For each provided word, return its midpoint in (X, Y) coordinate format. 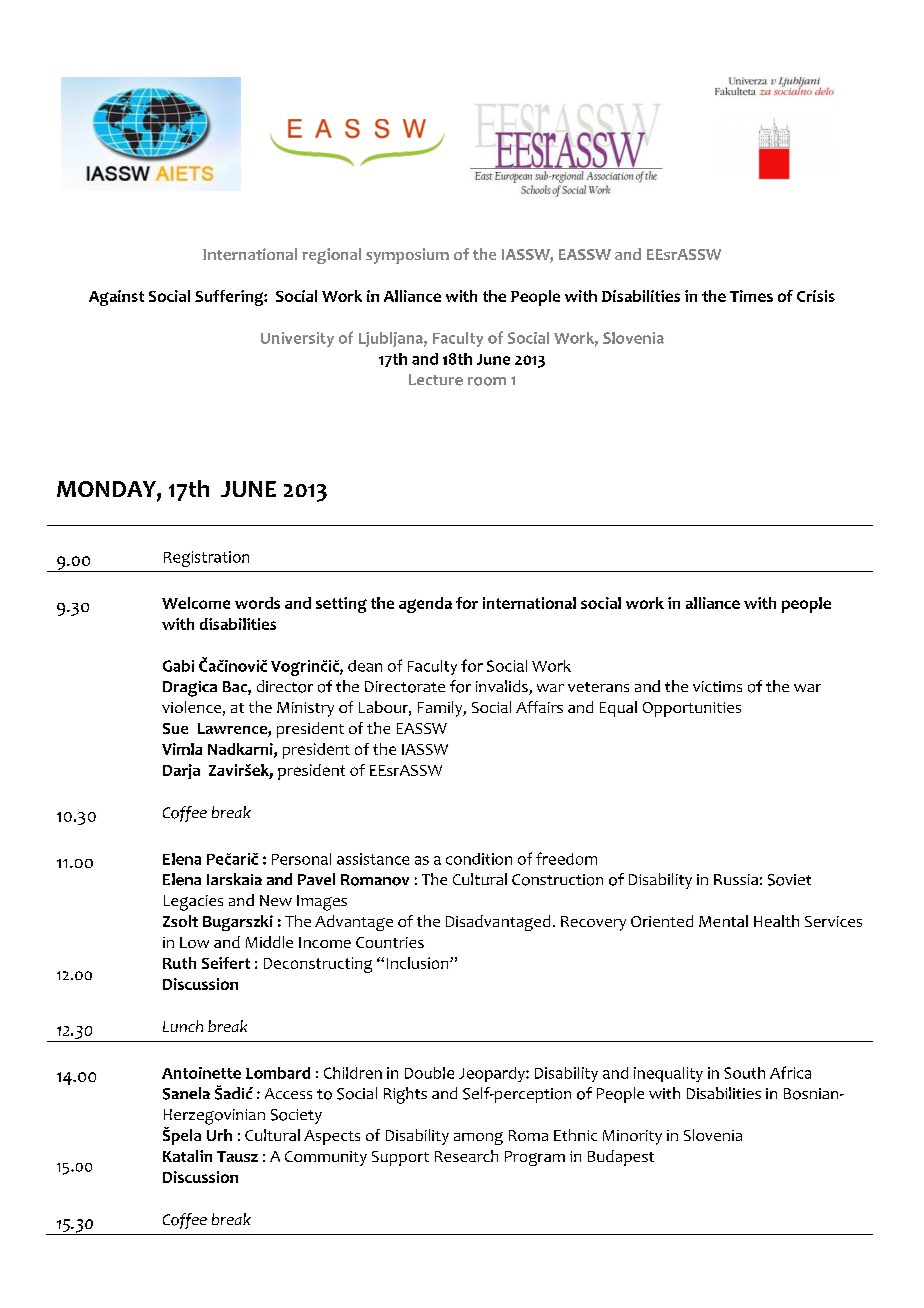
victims (717, 686)
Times (751, 296)
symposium (407, 256)
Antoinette (201, 1073)
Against (116, 298)
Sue (175, 728)
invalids (503, 687)
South (744, 1073)
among (478, 1138)
